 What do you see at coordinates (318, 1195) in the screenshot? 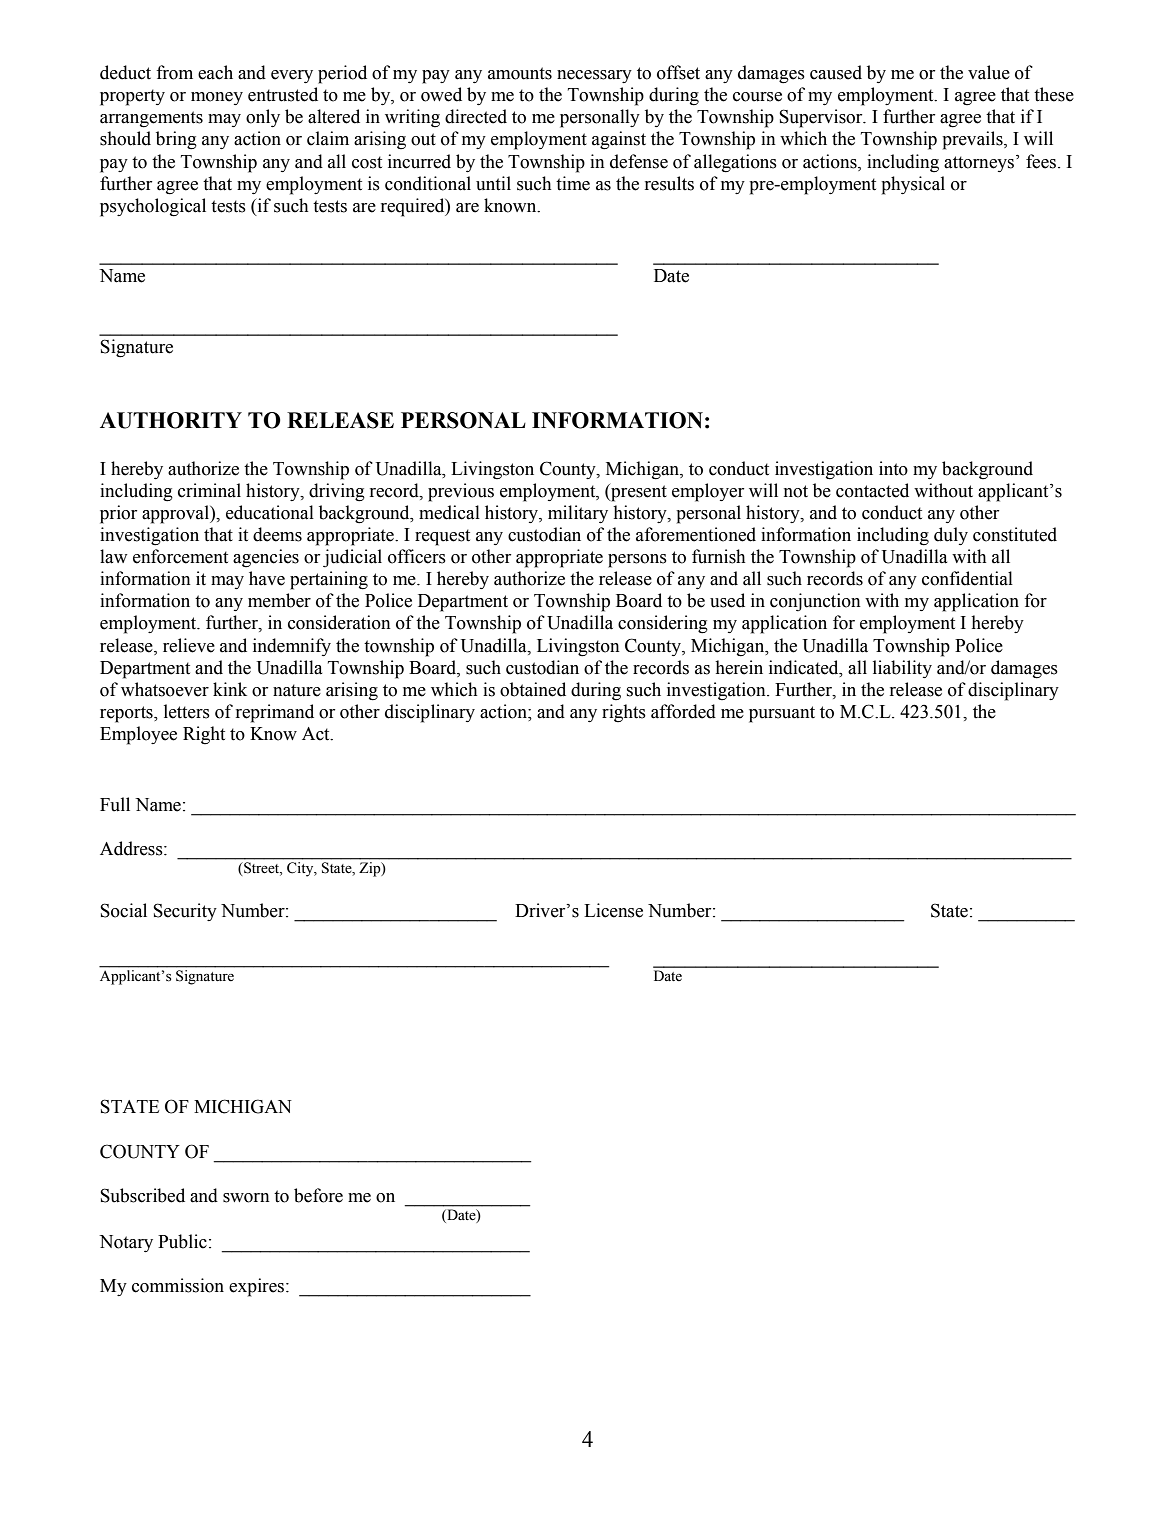
I see `before` at bounding box center [318, 1195].
